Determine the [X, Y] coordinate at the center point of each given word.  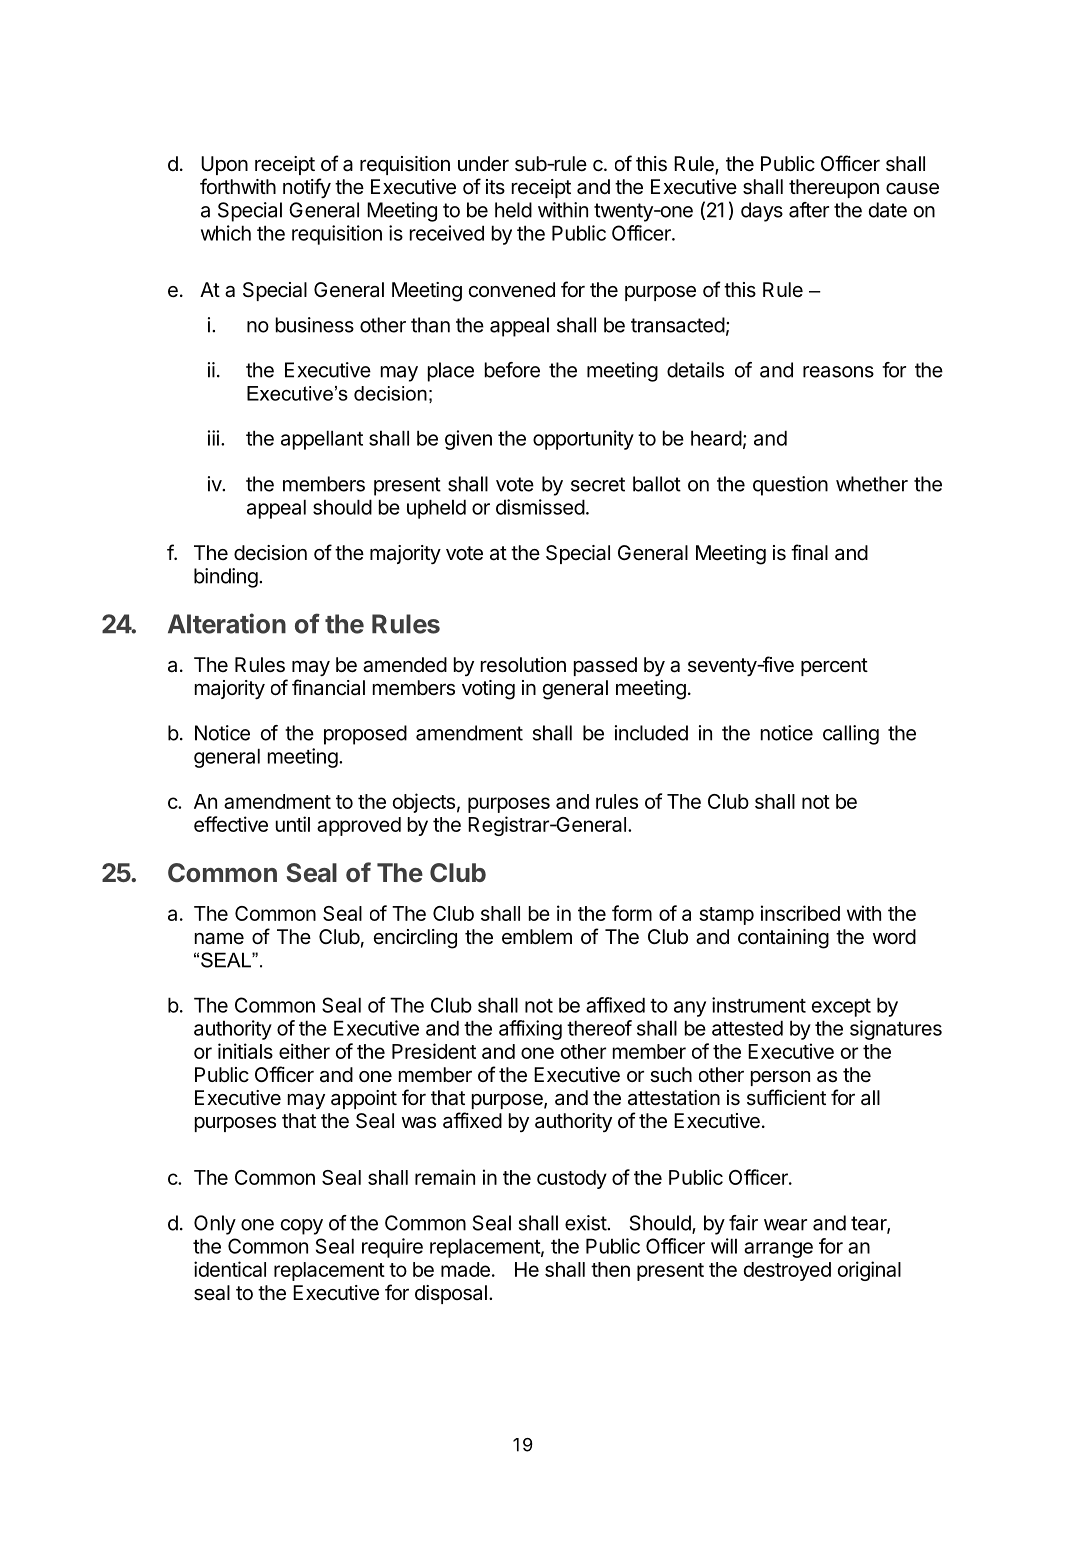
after [809, 210]
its [495, 186]
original [869, 1271]
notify [307, 188]
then [610, 1269]
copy [302, 1227]
